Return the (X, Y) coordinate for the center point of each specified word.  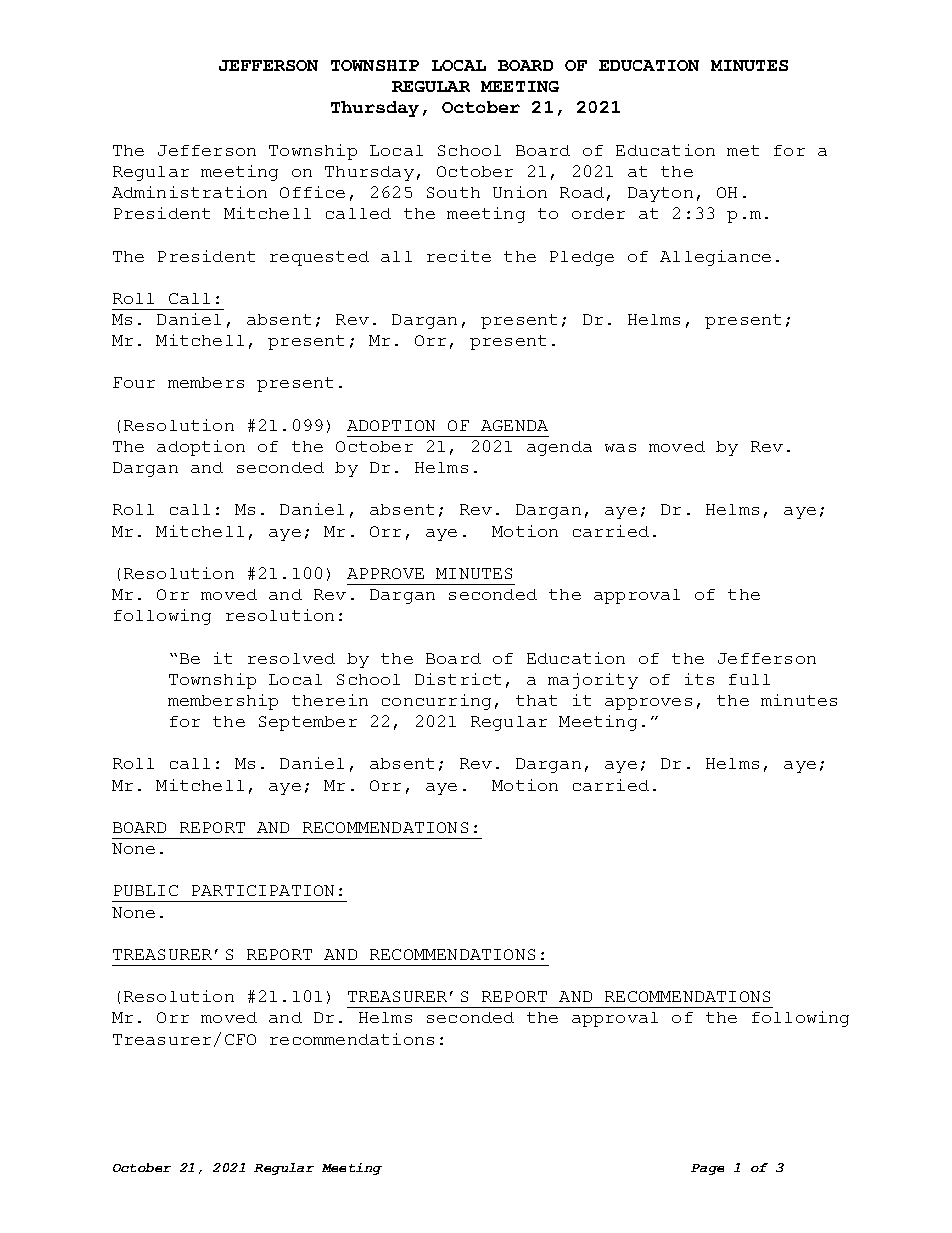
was (620, 448)
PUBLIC (146, 890)
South (453, 192)
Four (134, 382)
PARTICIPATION (263, 890)
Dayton (660, 194)
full (749, 679)
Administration (189, 192)
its (699, 679)
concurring (436, 702)
